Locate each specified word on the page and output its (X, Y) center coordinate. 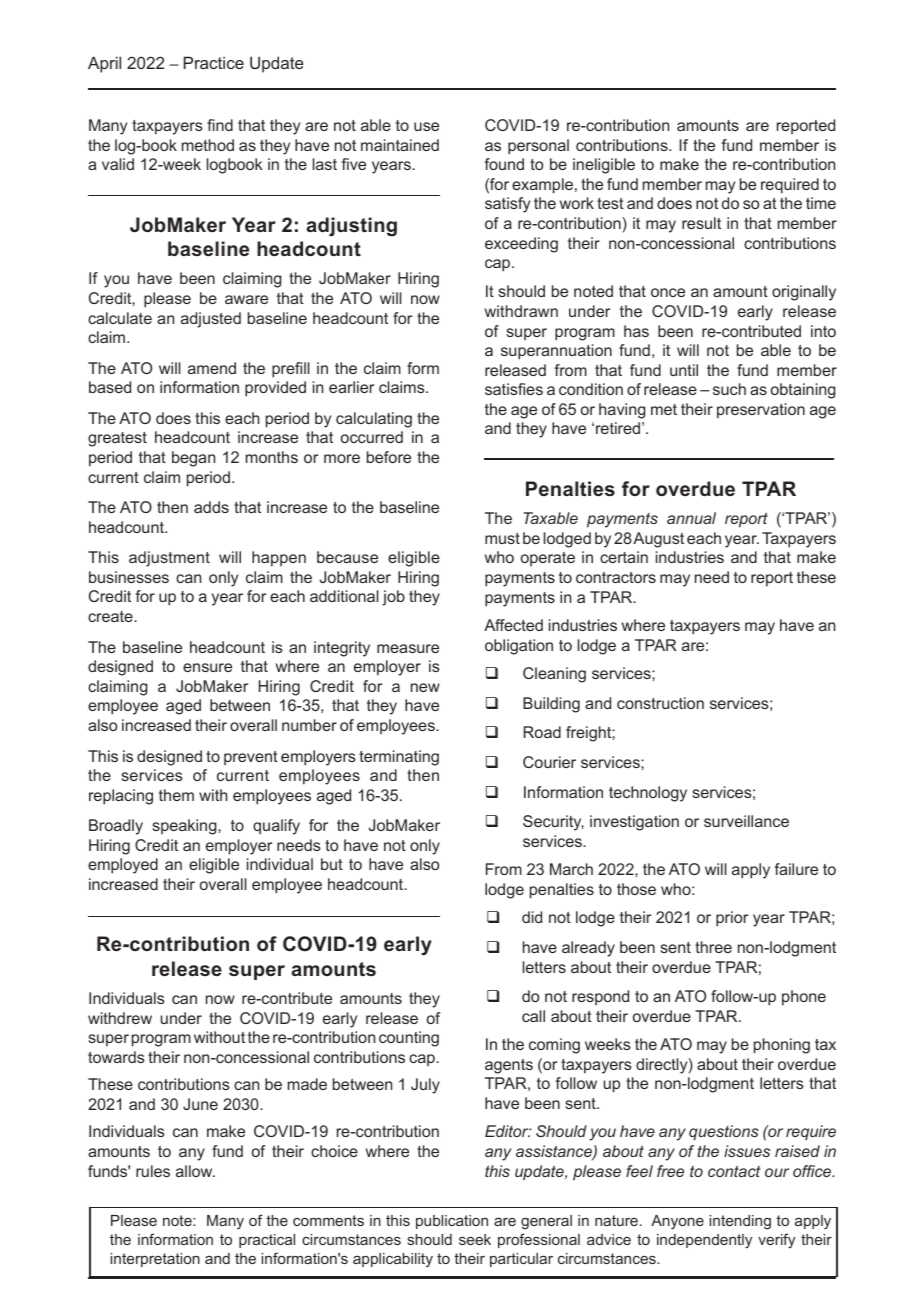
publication (452, 1222)
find (220, 125)
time (821, 203)
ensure (207, 667)
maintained (400, 145)
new (425, 687)
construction (660, 703)
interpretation (155, 1260)
